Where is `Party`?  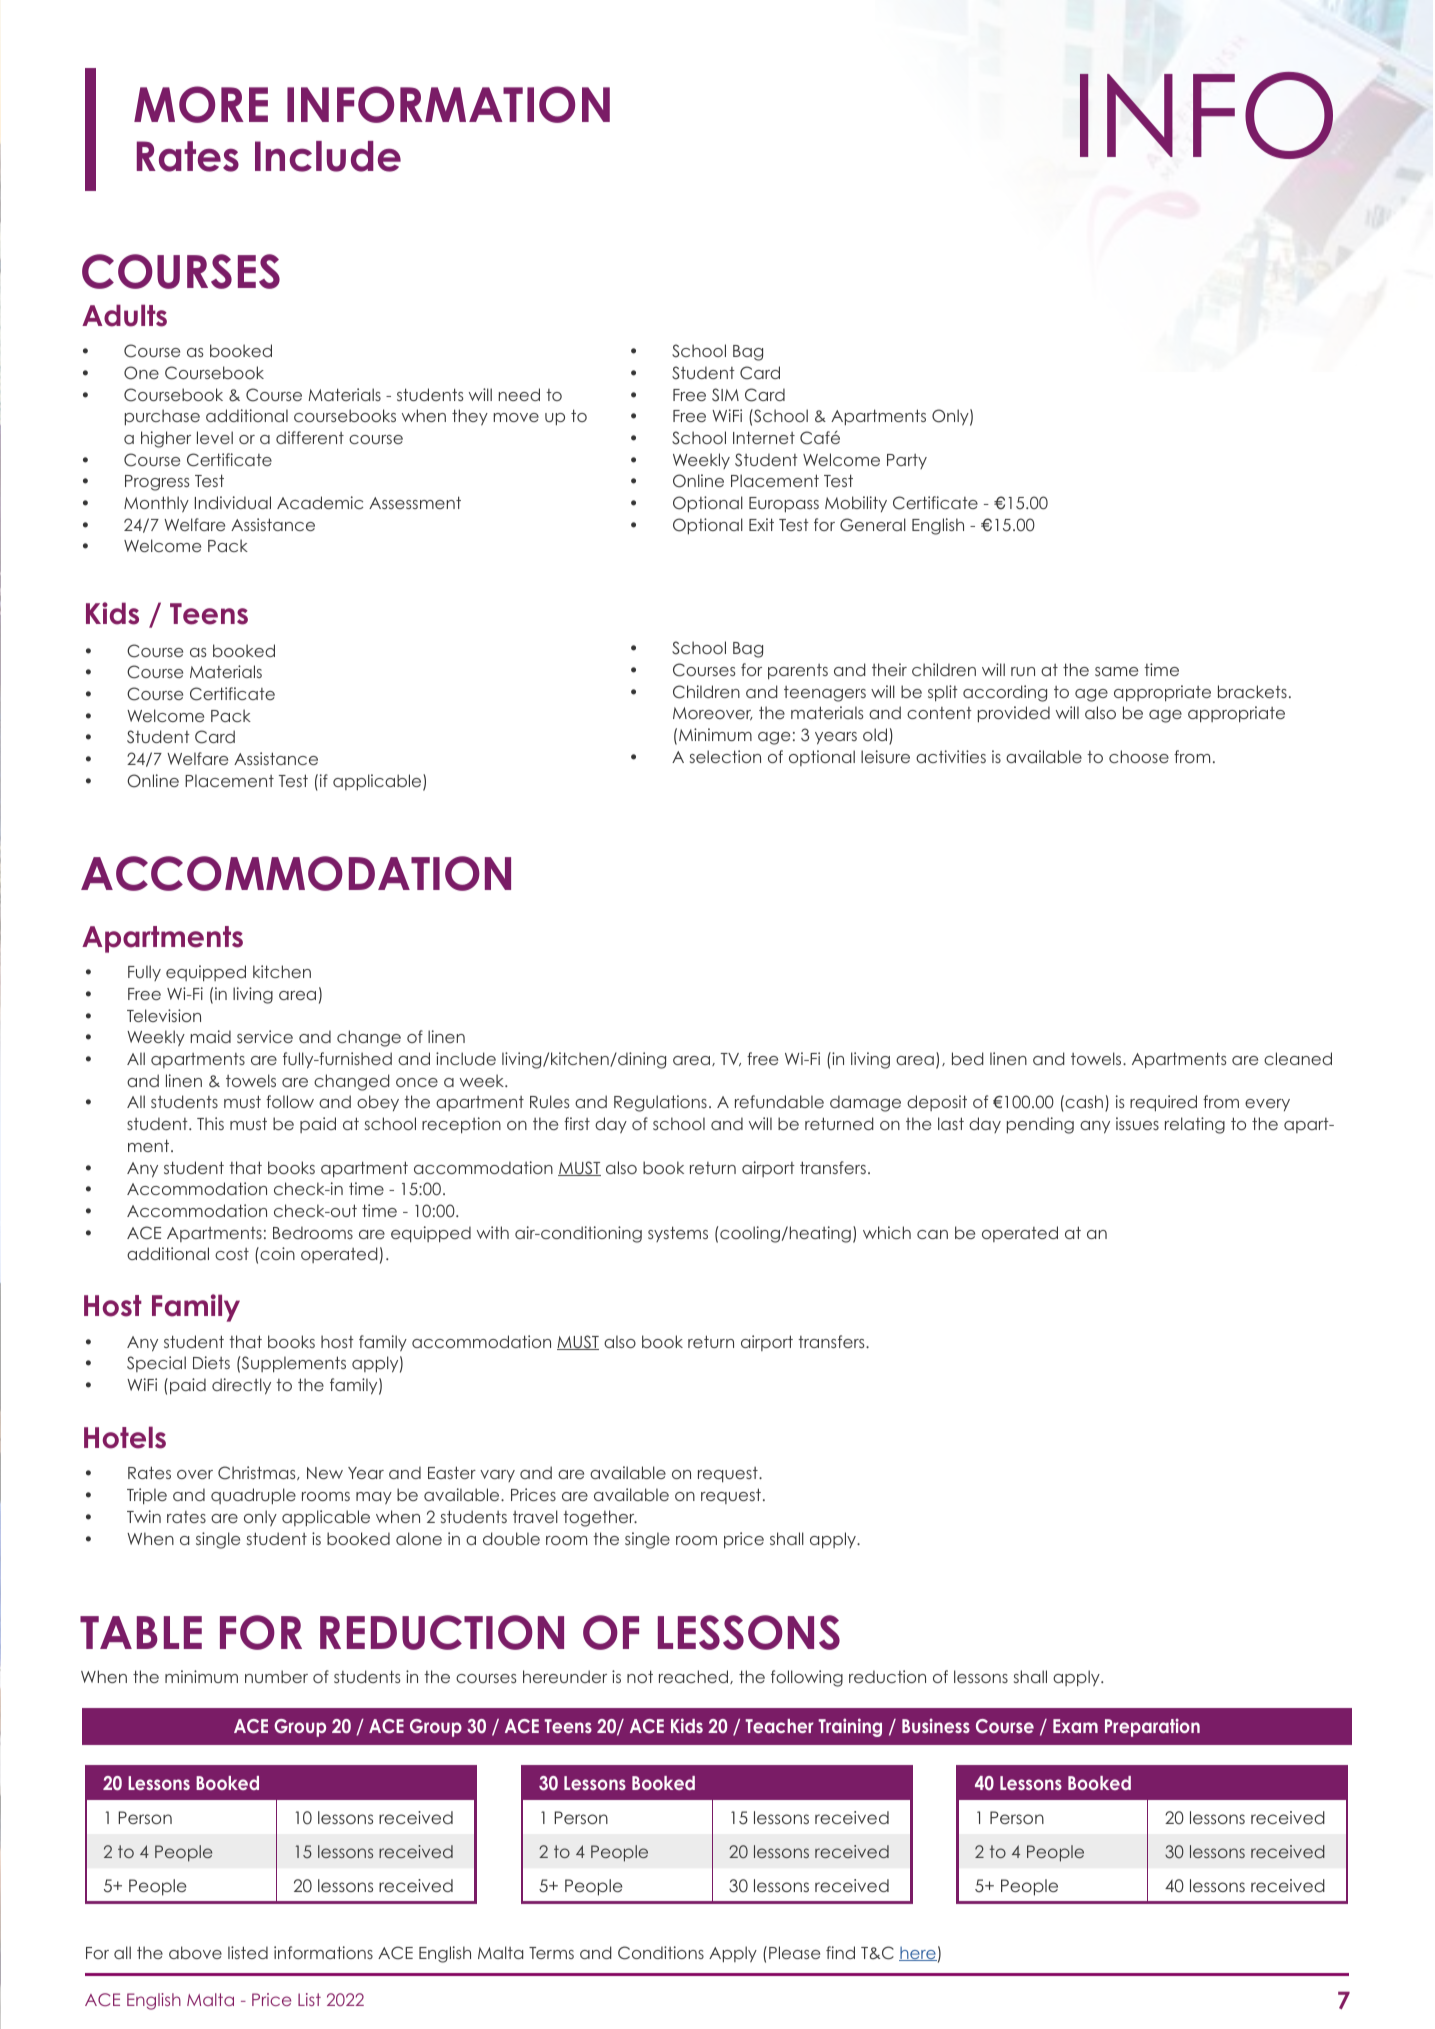
Party is located at coordinates (907, 461).
